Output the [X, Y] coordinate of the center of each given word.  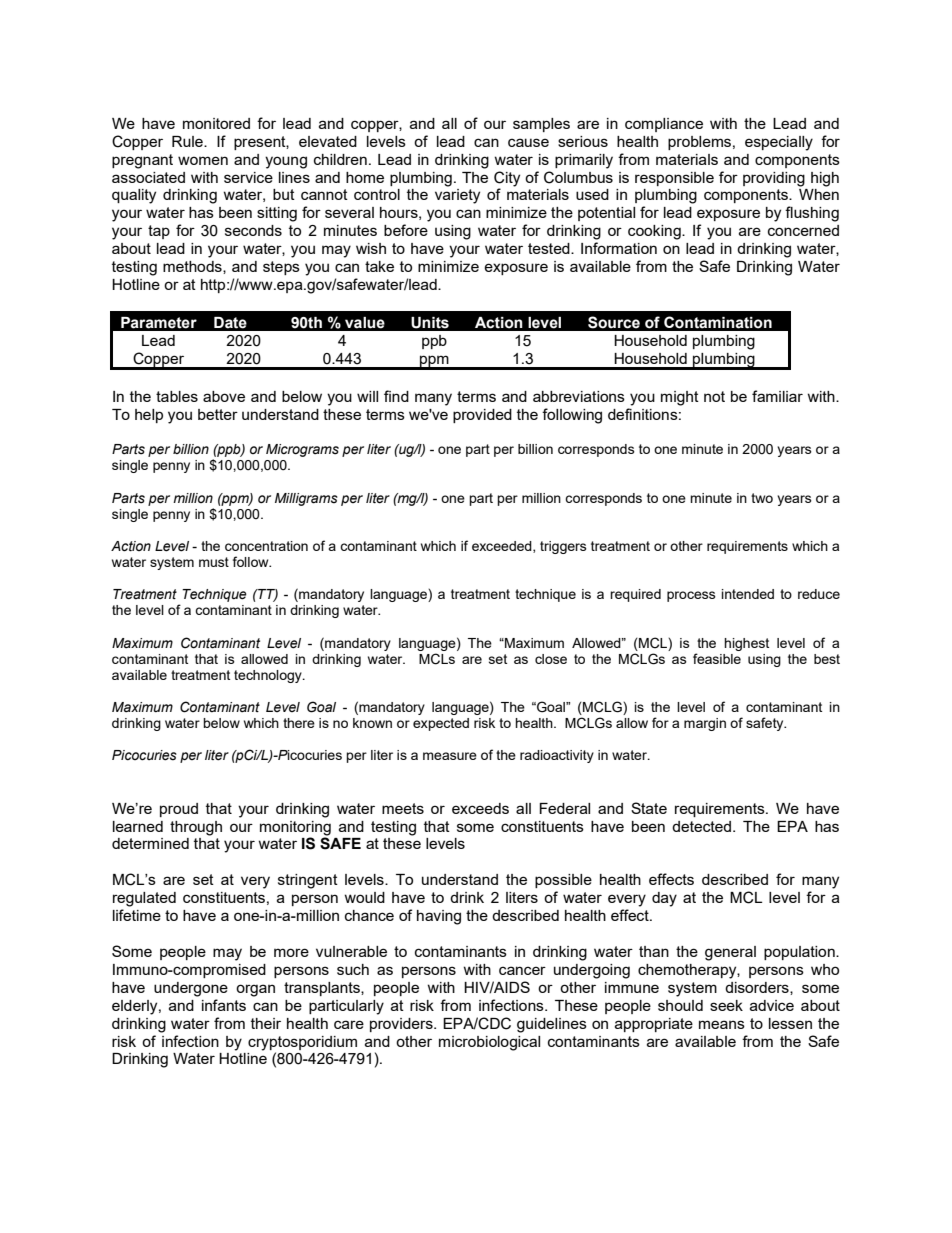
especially [779, 143]
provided [482, 416]
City [507, 179]
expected [441, 724]
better [218, 414]
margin [705, 724]
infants [224, 1005]
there [299, 723]
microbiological [489, 1043]
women [203, 160]
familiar [777, 396]
